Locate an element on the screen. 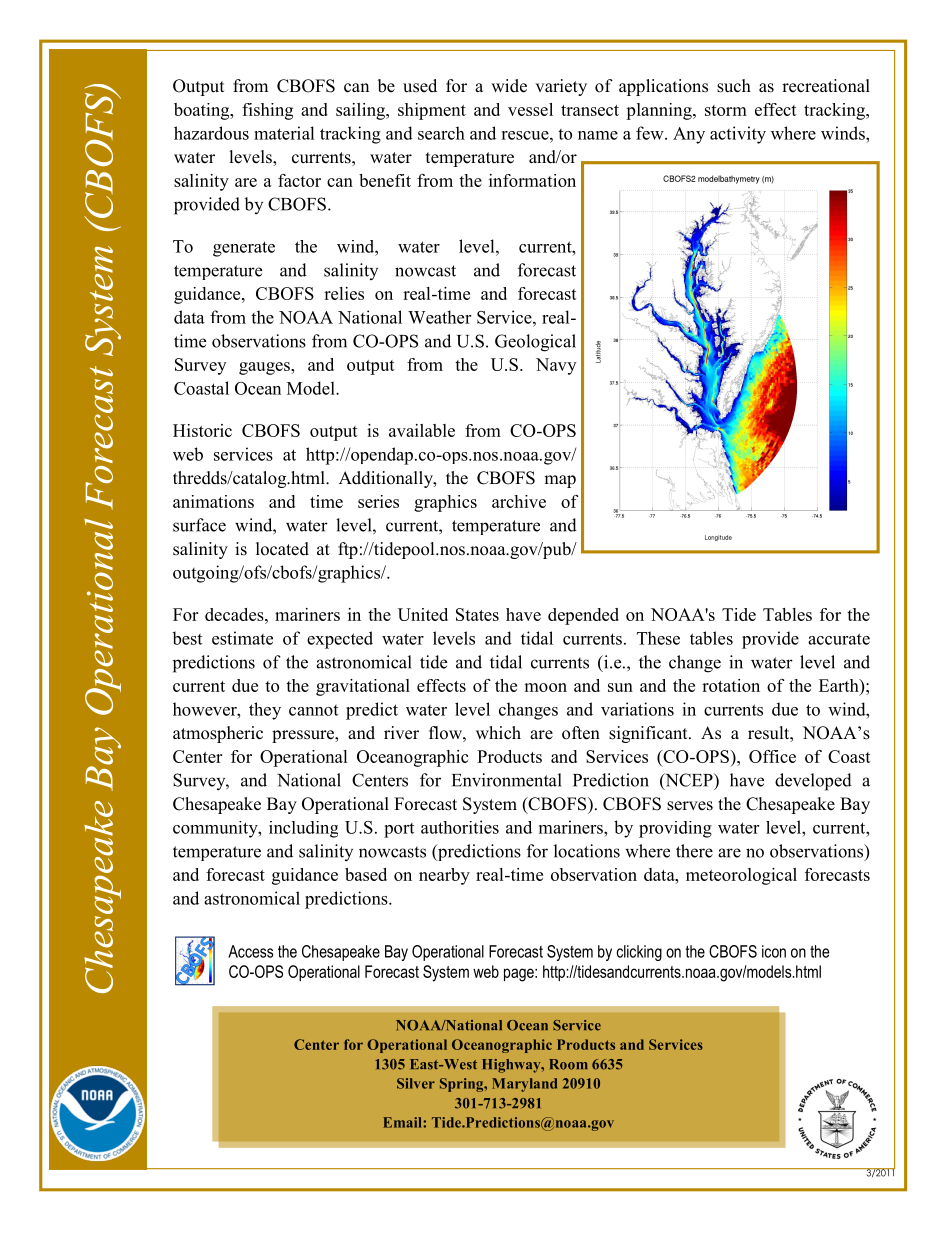  estimate is located at coordinates (242, 638).
